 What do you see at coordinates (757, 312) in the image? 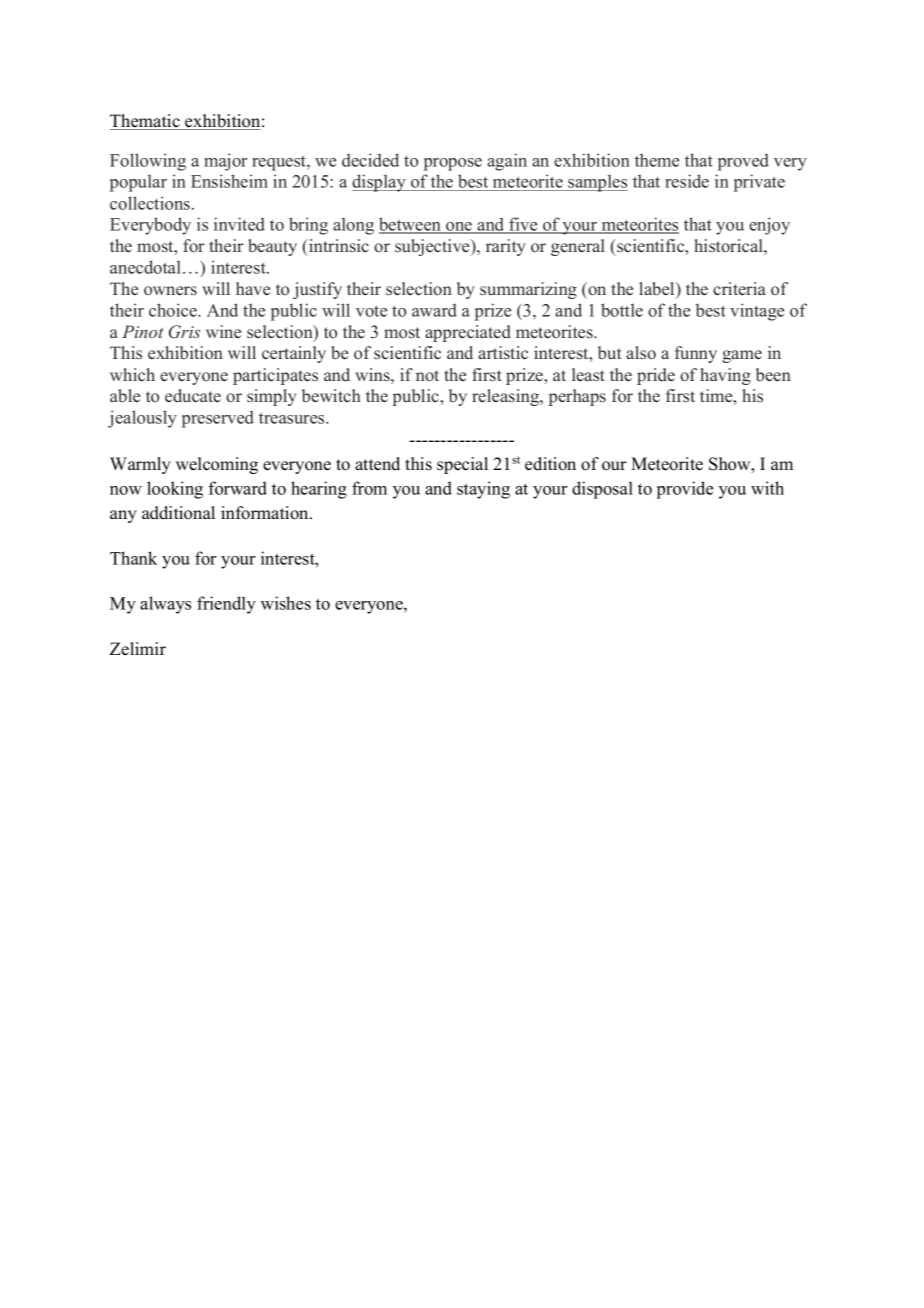
I see `vintage` at bounding box center [757, 312].
